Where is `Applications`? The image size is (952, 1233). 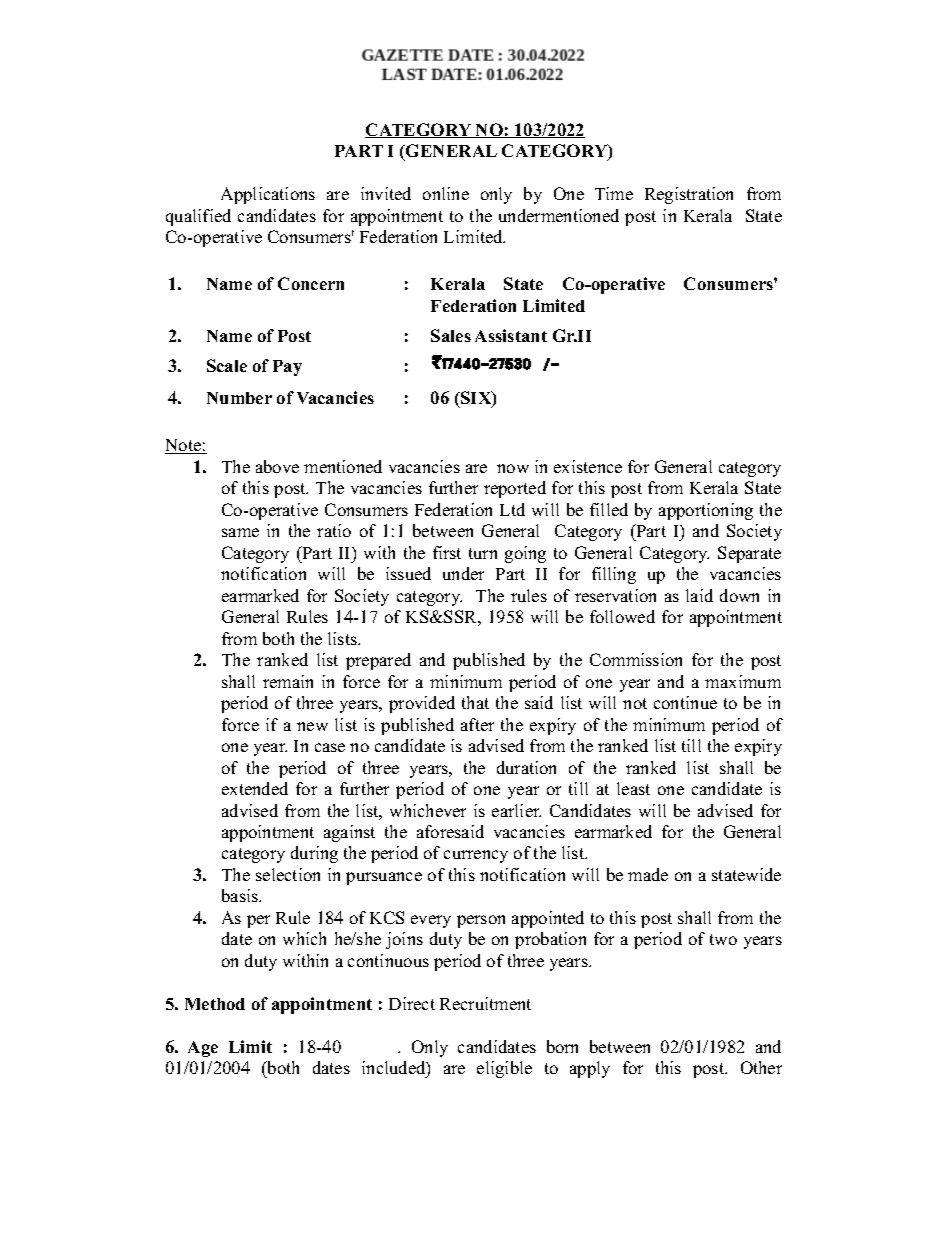
Applications is located at coordinates (268, 195).
